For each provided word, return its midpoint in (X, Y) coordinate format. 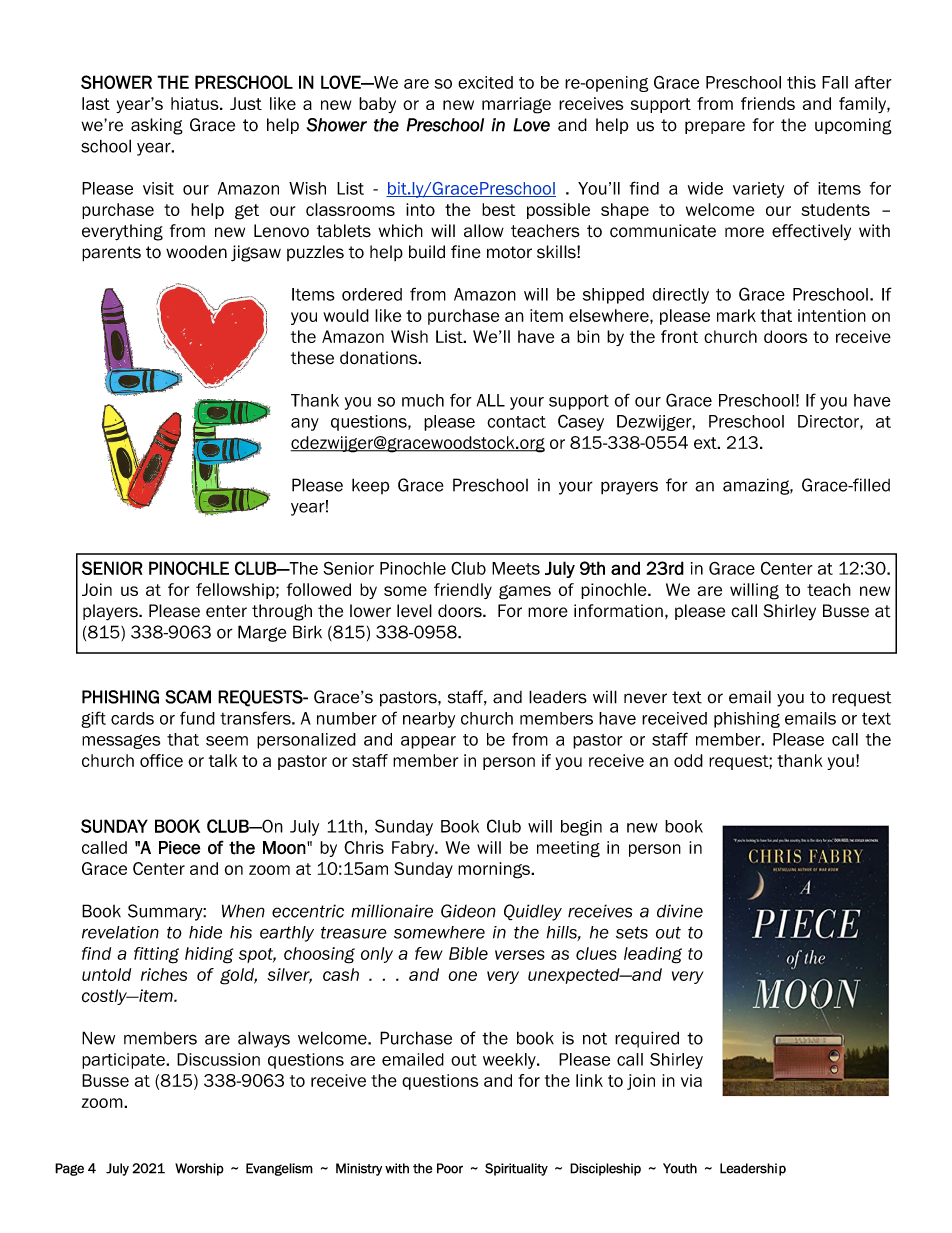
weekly (510, 1061)
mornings (495, 870)
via (691, 1080)
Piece (179, 848)
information (618, 611)
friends (768, 103)
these (312, 358)
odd (688, 760)
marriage (516, 105)
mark (736, 315)
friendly (463, 591)
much (423, 400)
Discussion (218, 1059)
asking (157, 126)
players (111, 612)
